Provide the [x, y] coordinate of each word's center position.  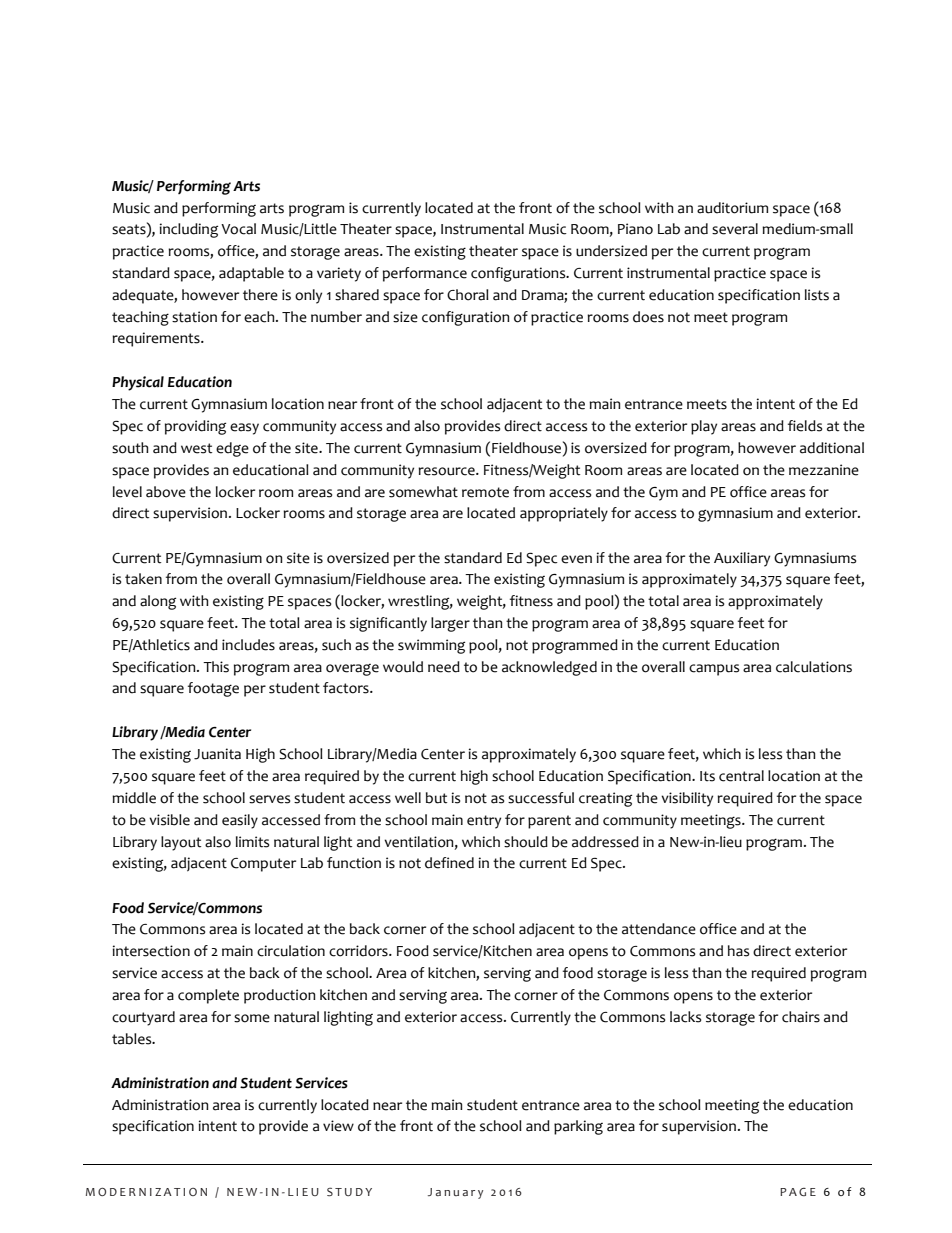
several [735, 229]
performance [425, 274]
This [216, 667]
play [704, 427]
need [444, 667]
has [738, 951]
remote [485, 492]
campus [714, 670]
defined [449, 863]
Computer [263, 865]
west [196, 448]
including [189, 230]
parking [578, 1127]
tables [133, 1039]
